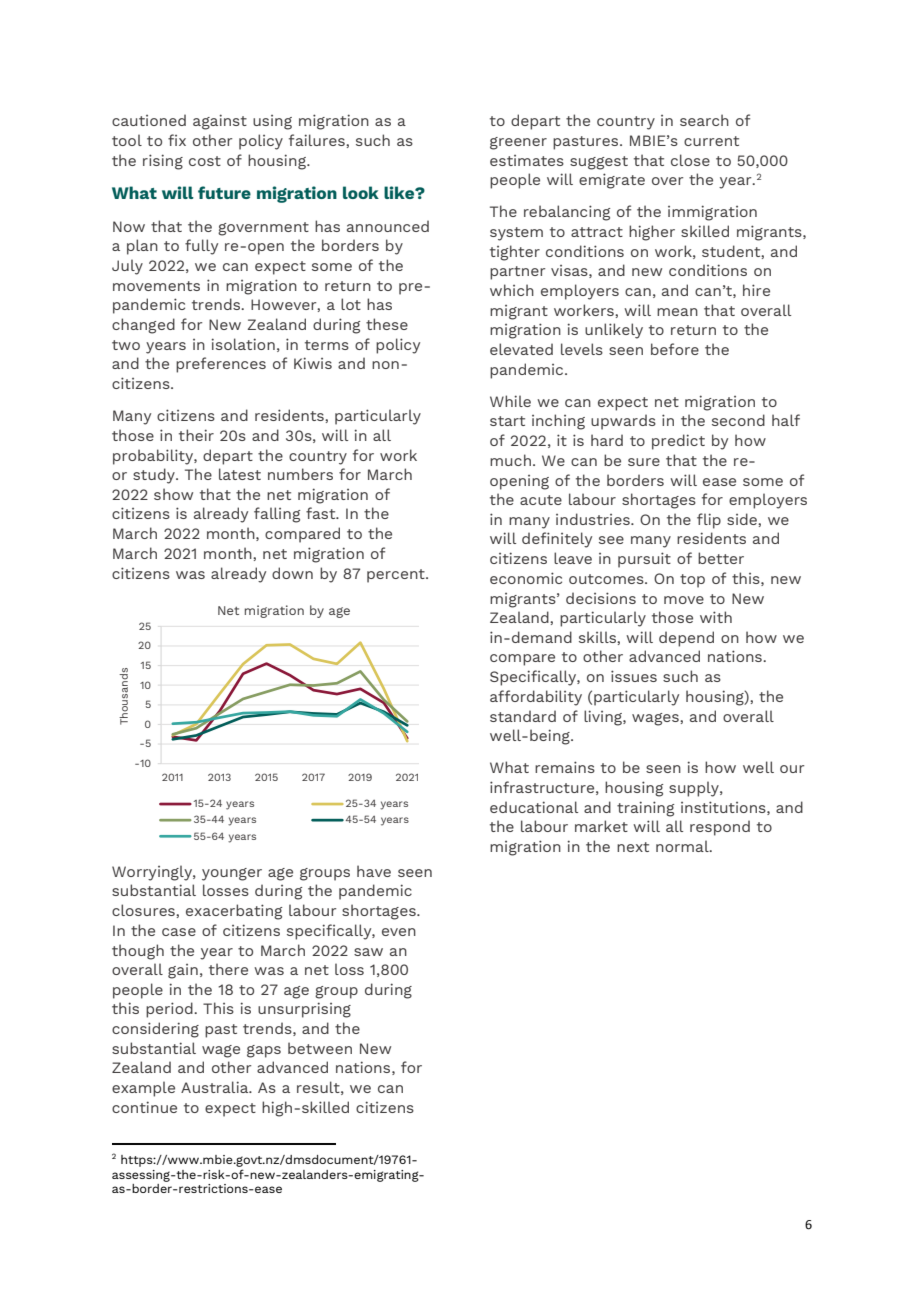 This image has height=1308, width=924. I want to click on much, so click(510, 460).
